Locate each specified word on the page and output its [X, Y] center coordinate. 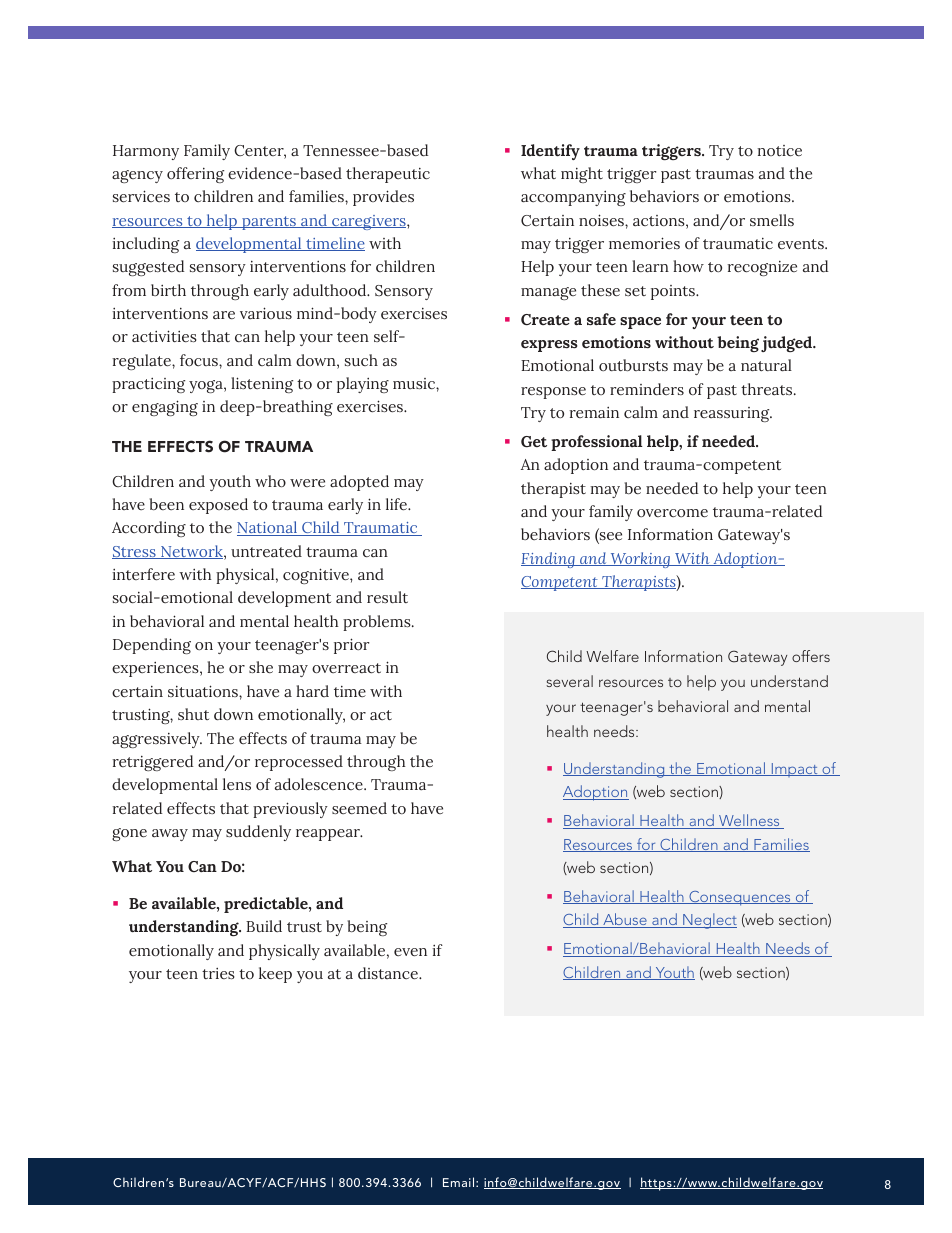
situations [204, 691]
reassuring [733, 414]
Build [264, 926]
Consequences [740, 898]
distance [389, 973]
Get [534, 442]
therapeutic [388, 175]
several [569, 681]
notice [779, 151]
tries [218, 973]
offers [811, 656]
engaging [165, 408]
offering [195, 175]
